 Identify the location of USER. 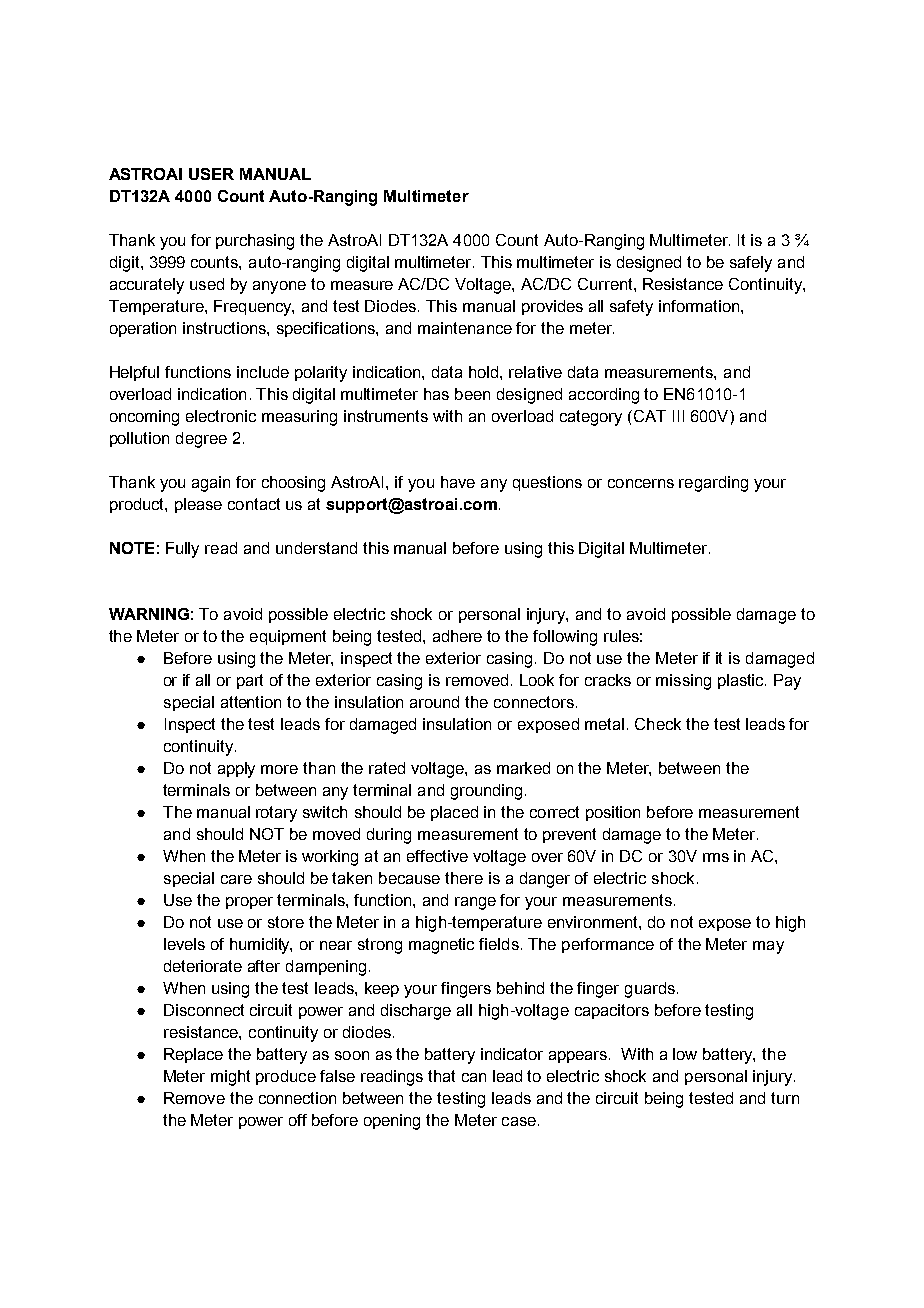
(211, 174).
